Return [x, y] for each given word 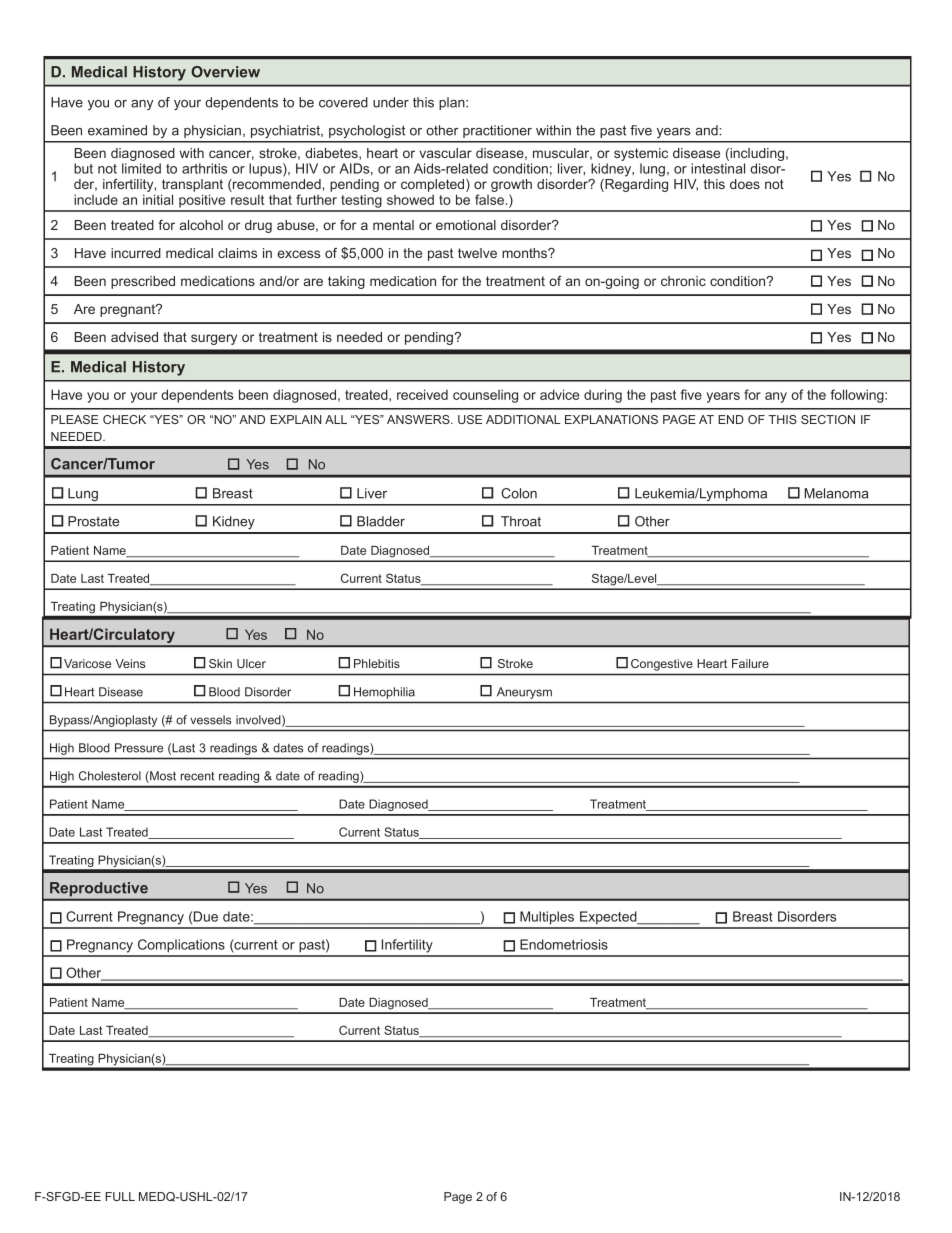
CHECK [124, 419]
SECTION [828, 419]
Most [162, 777]
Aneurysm [524, 693]
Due [206, 916]
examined [117, 130]
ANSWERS [419, 419]
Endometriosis [564, 944]
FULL [120, 1196]
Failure [750, 663]
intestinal [718, 168]
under [391, 102]
